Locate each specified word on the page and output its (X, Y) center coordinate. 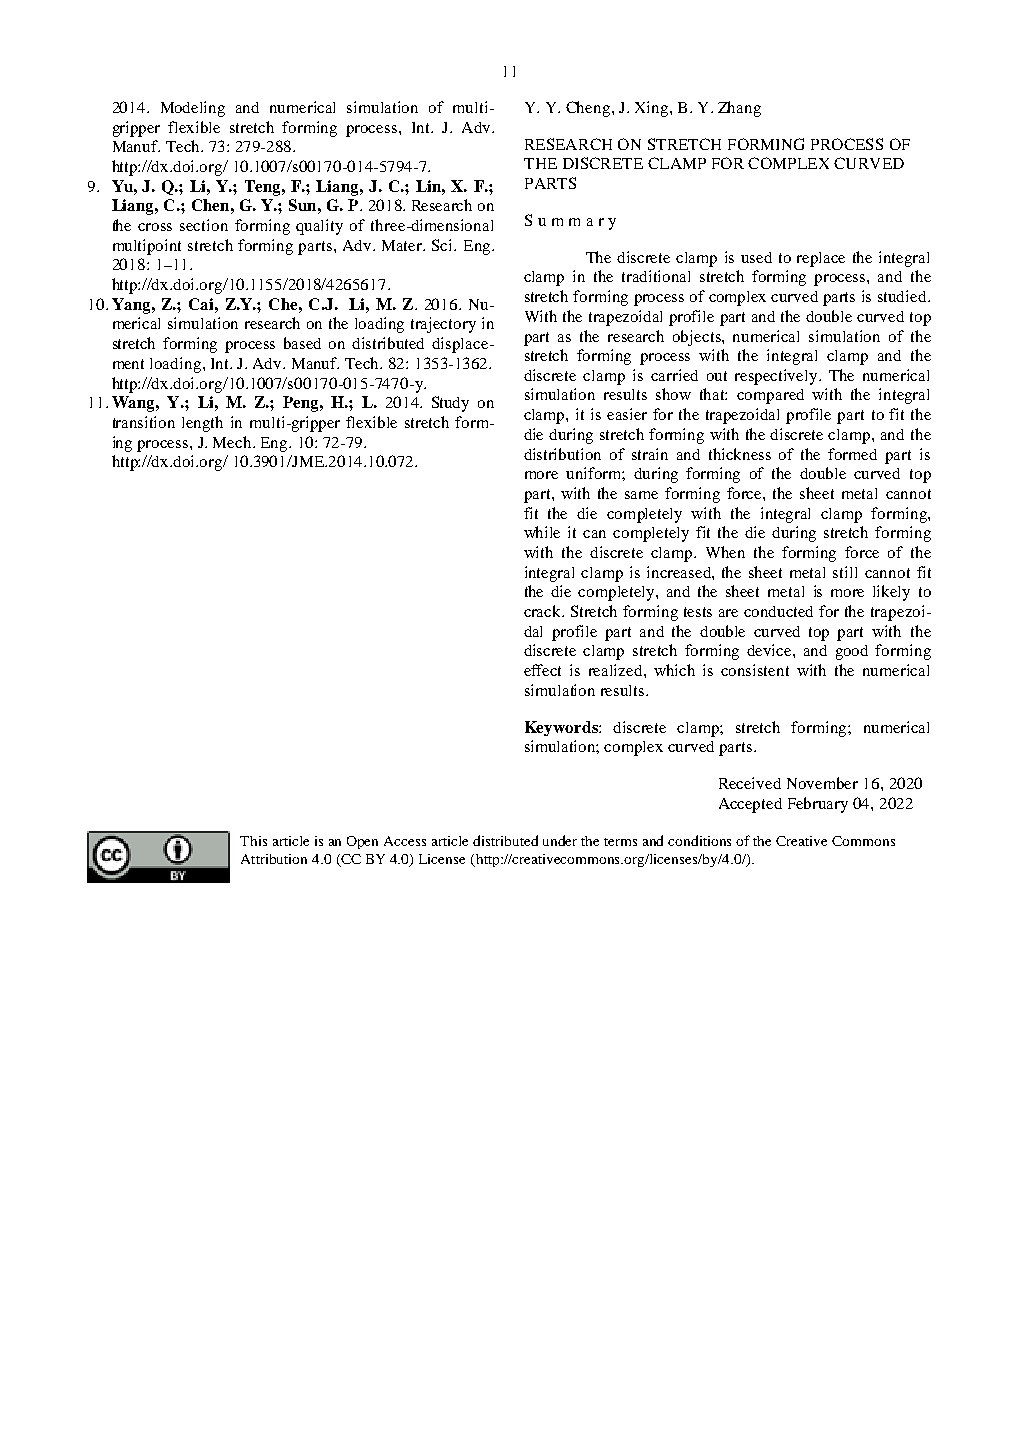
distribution (562, 454)
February (818, 805)
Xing (653, 109)
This (253, 841)
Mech (233, 442)
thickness (740, 454)
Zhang (739, 109)
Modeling (193, 109)
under (560, 840)
